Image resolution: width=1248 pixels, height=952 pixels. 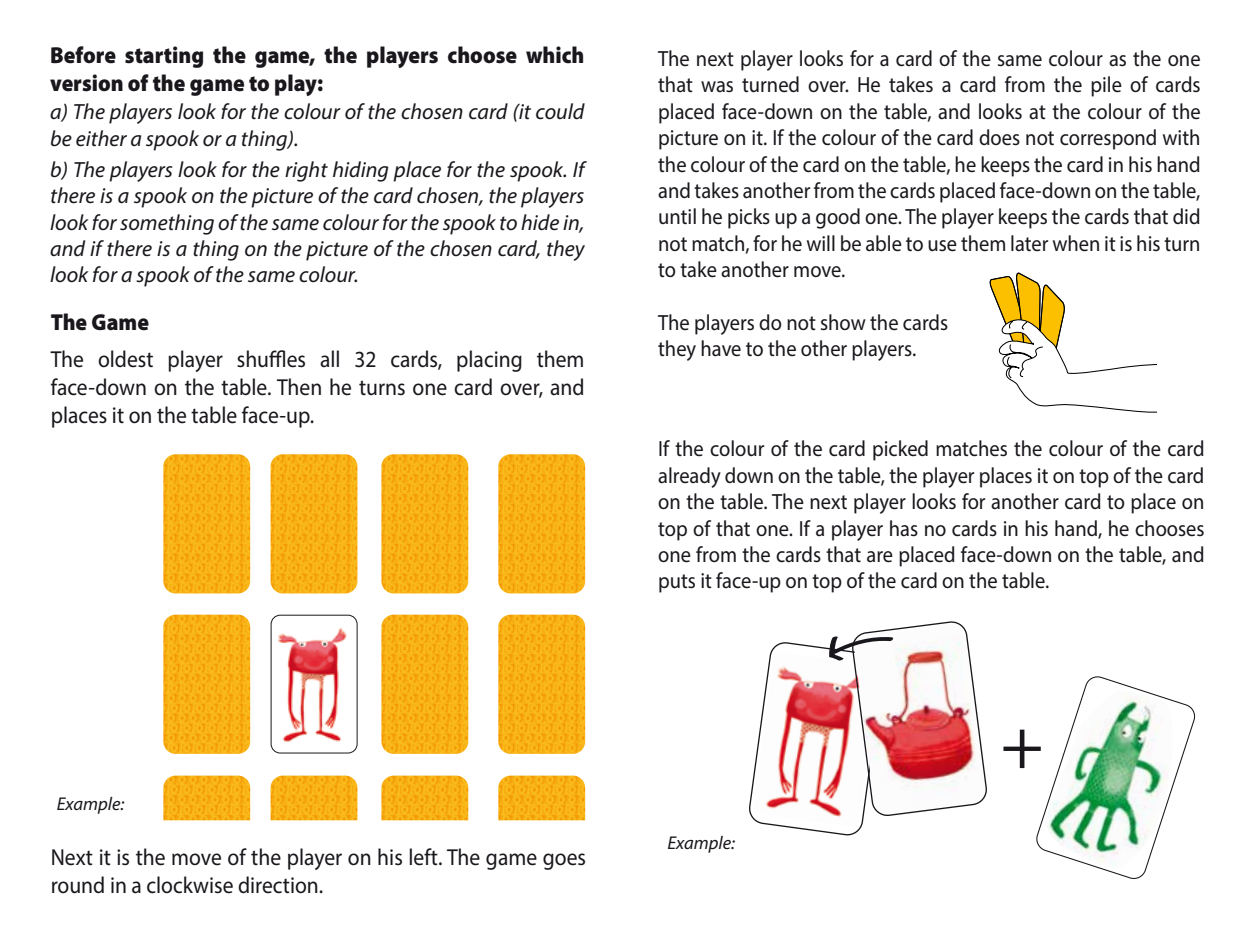 What do you see at coordinates (689, 477) in the screenshot?
I see `already` at bounding box center [689, 477].
